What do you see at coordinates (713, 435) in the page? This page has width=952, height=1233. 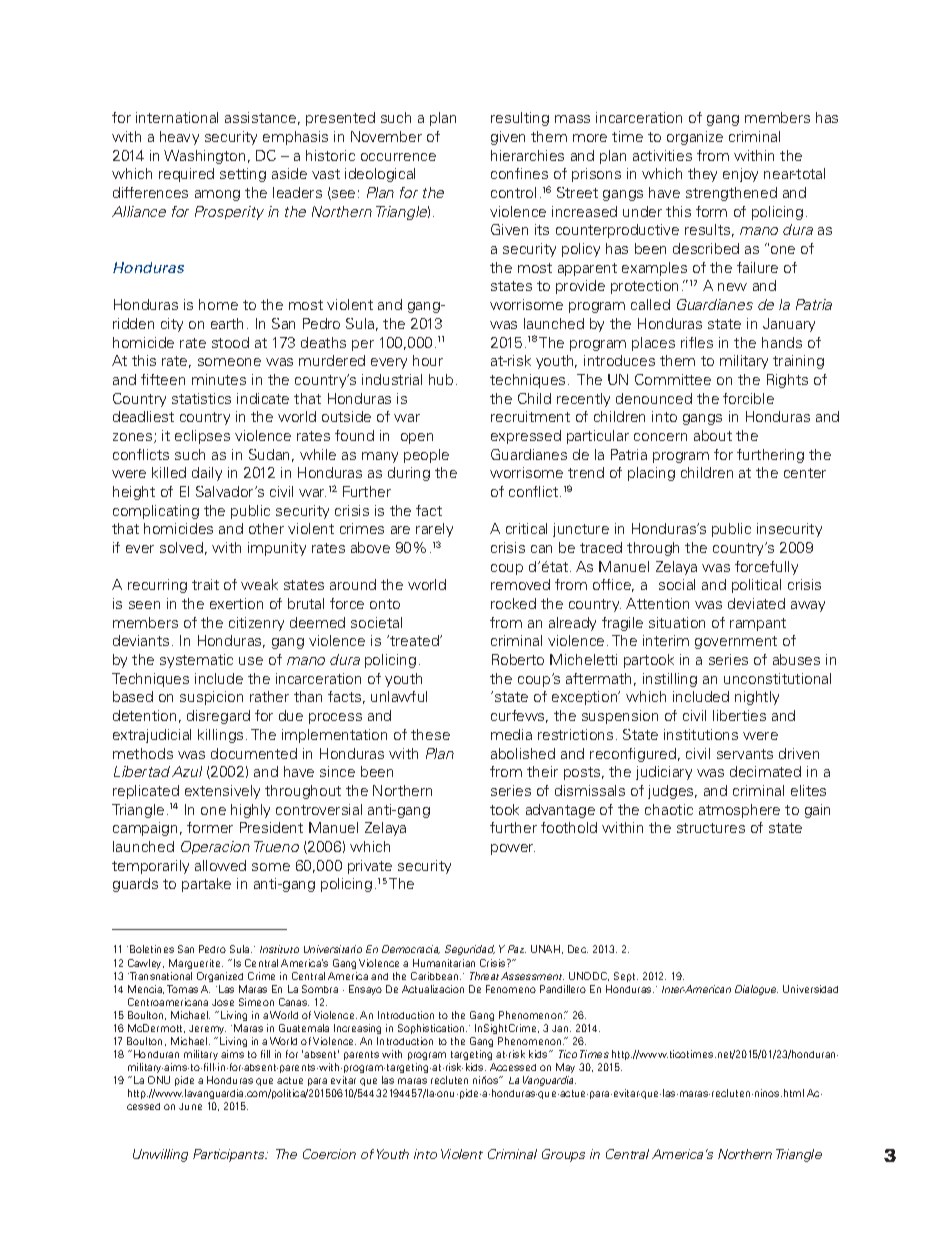 I see `about` at bounding box center [713, 435].
